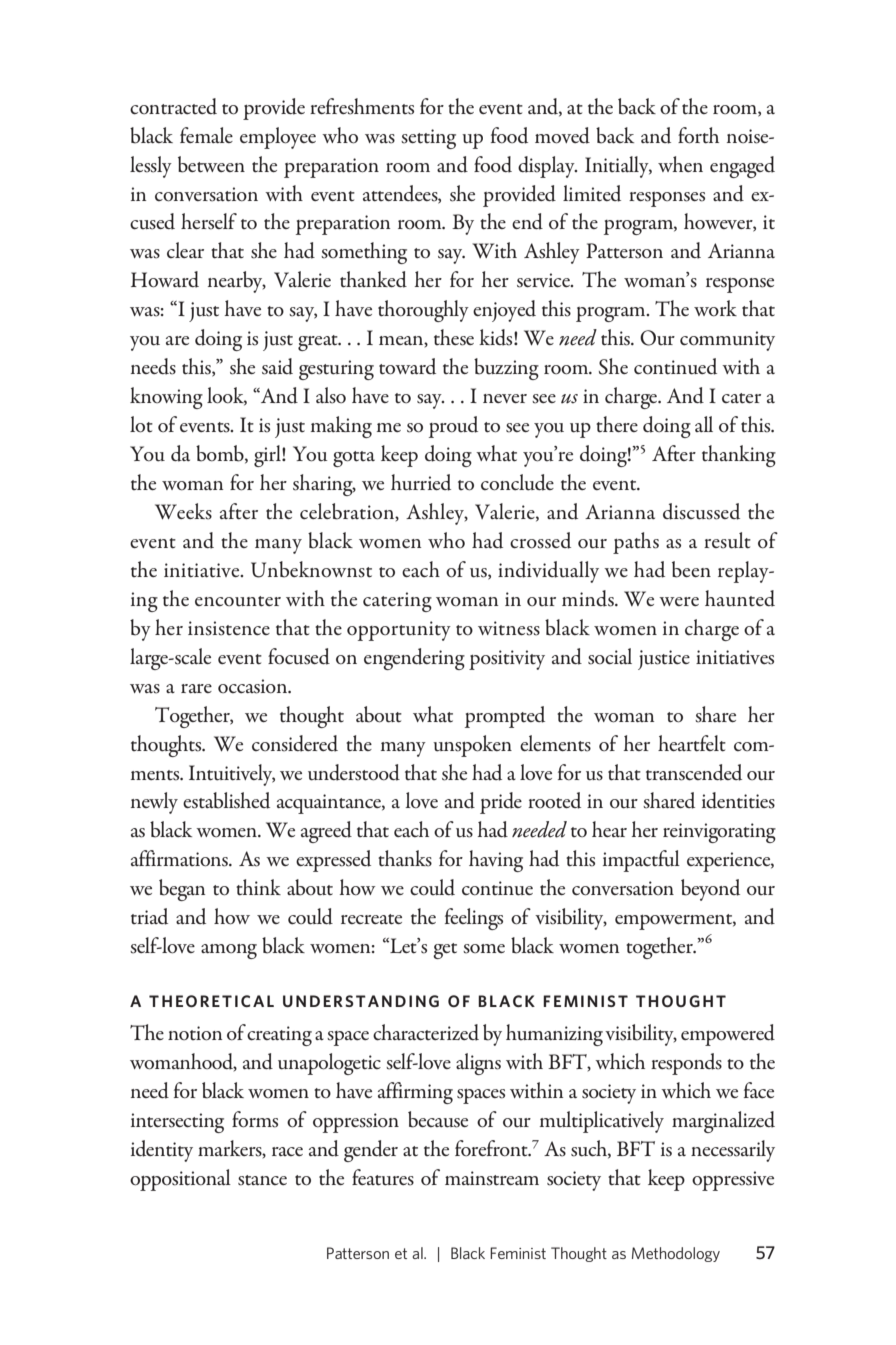 The width and height of the screenshot is (896, 1345). Describe the element at coordinates (180, 1180) in the screenshot. I see `oppositional` at that location.
